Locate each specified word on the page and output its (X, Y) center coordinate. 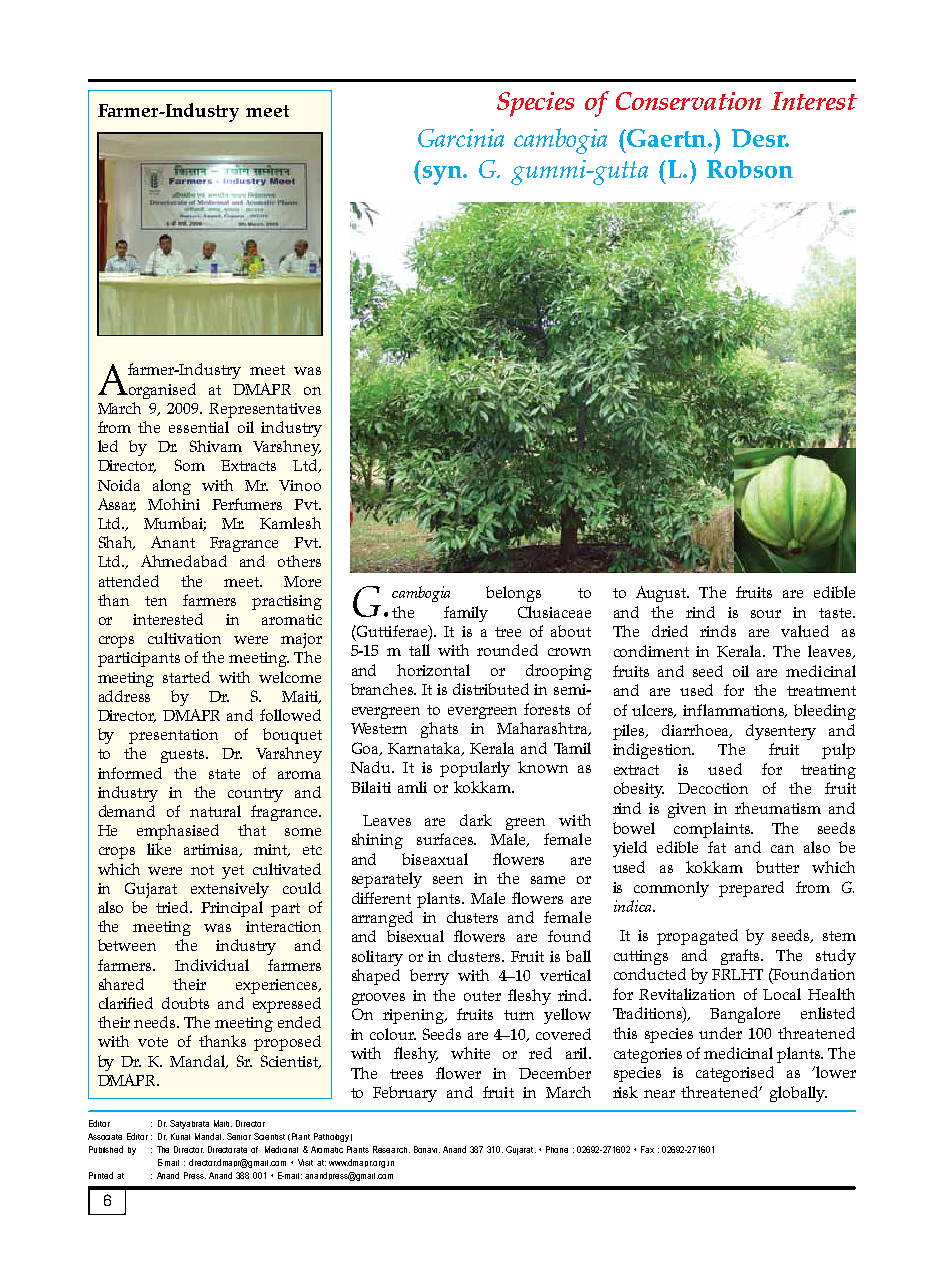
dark (476, 820)
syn (442, 175)
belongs (513, 594)
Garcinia (461, 138)
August (662, 594)
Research (391, 1149)
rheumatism (778, 808)
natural (215, 811)
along (172, 487)
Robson (750, 169)
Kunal (180, 1136)
